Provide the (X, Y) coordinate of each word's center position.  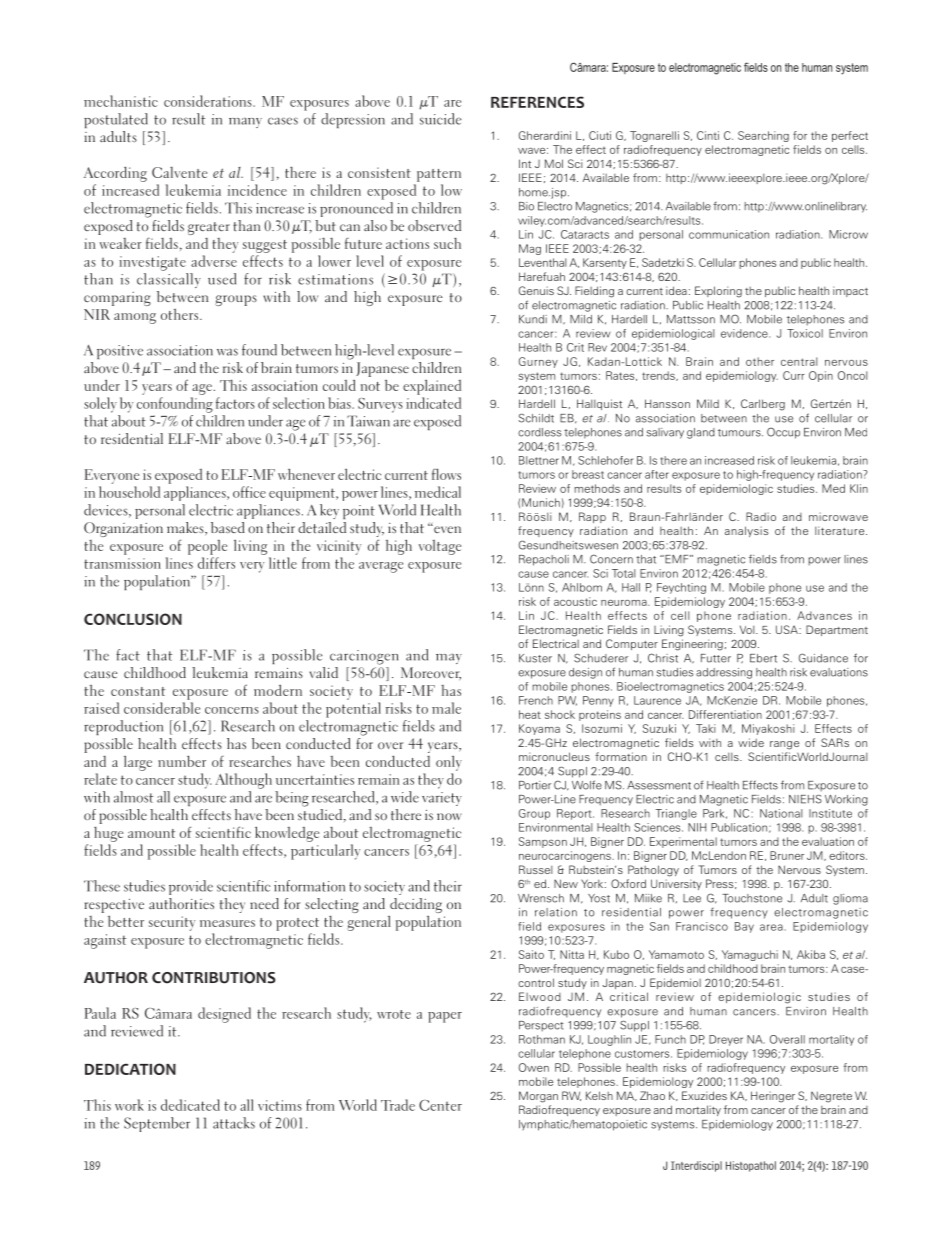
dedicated (190, 1105)
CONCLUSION (133, 619)
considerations (209, 101)
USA (788, 629)
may (449, 658)
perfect (850, 136)
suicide (440, 119)
